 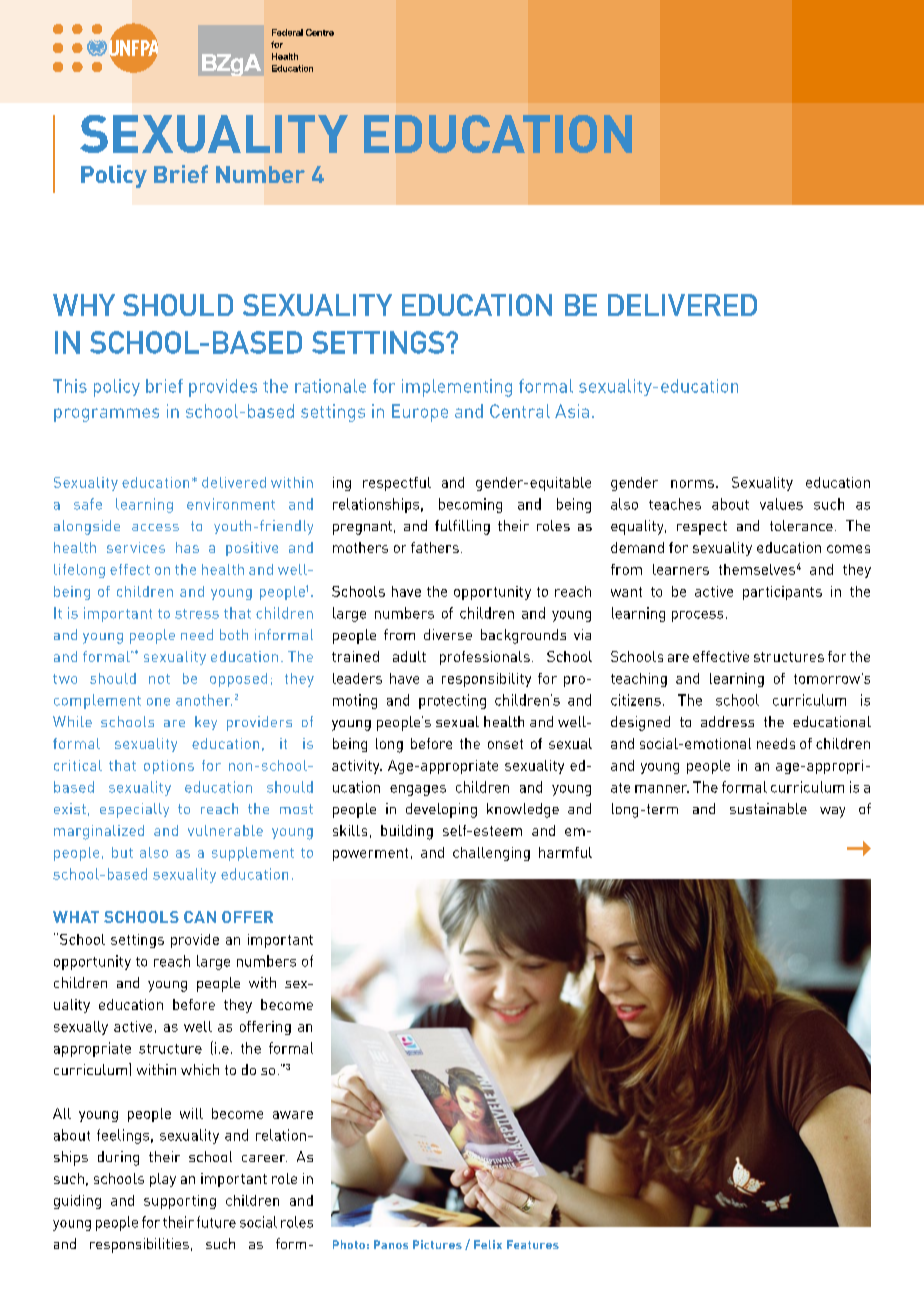 I want to click on especially, so click(x=134, y=810).
